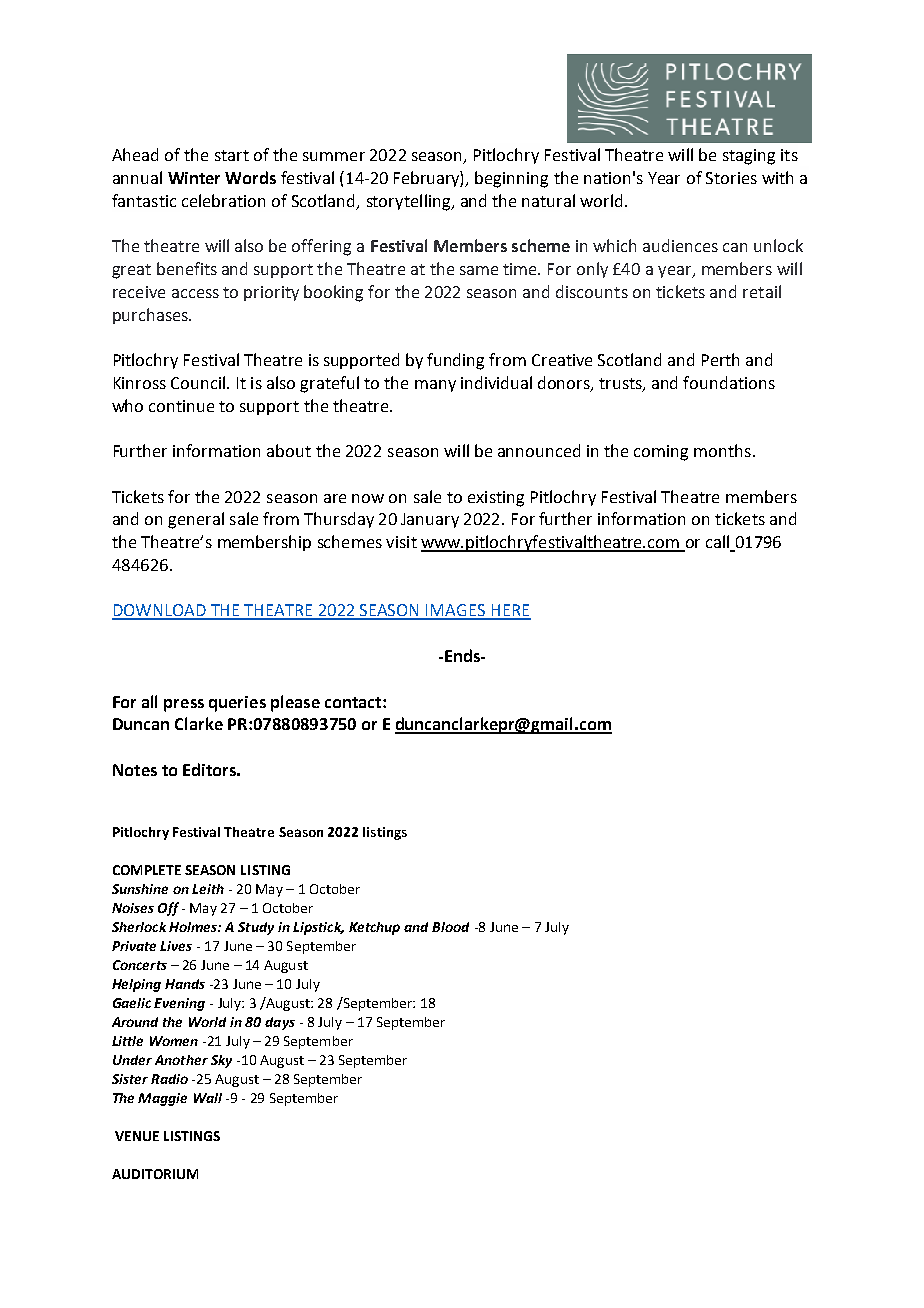  Describe the element at coordinates (450, 927) in the document. I see `Blood` at that location.
